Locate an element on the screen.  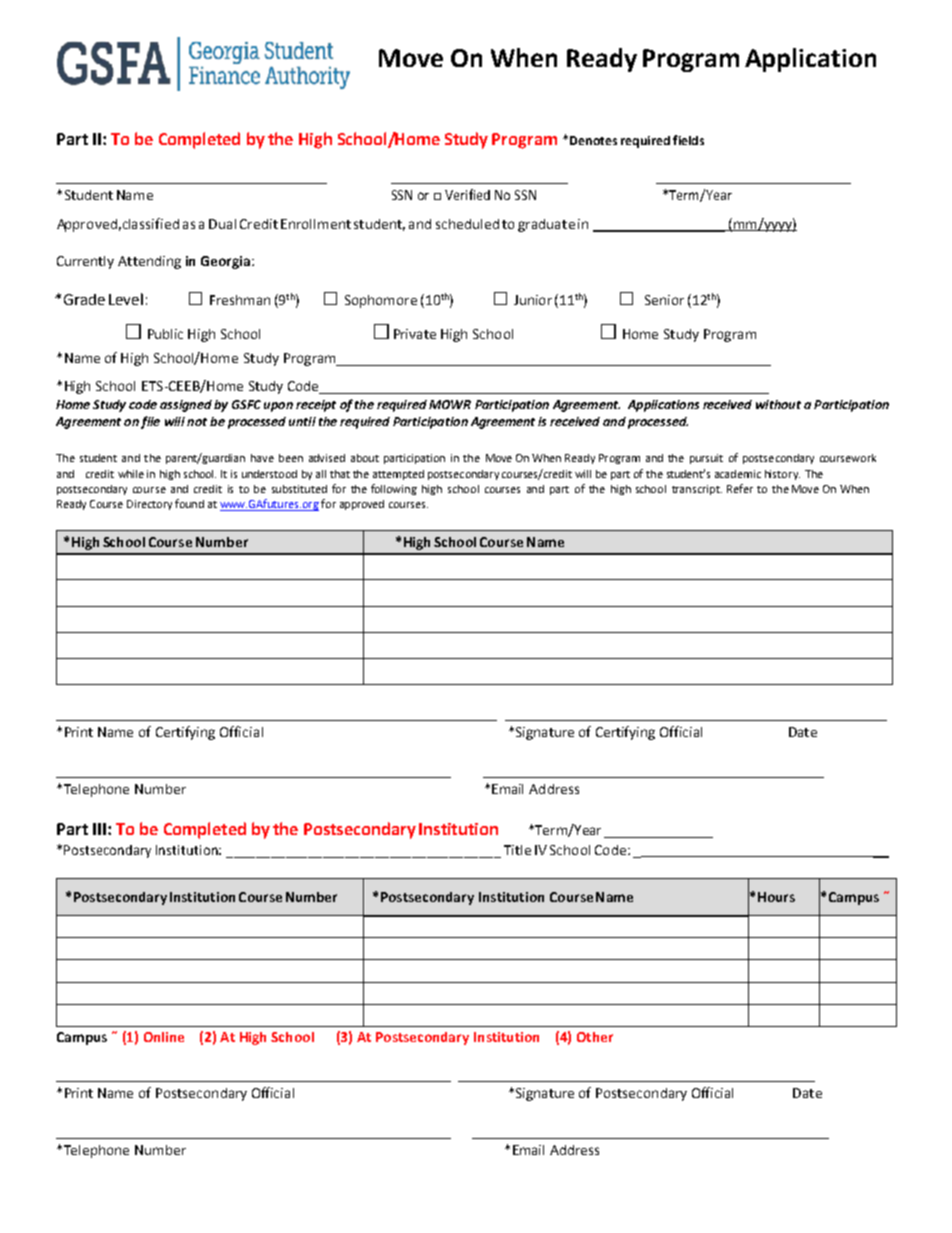
pursuit is located at coordinates (706, 459).
